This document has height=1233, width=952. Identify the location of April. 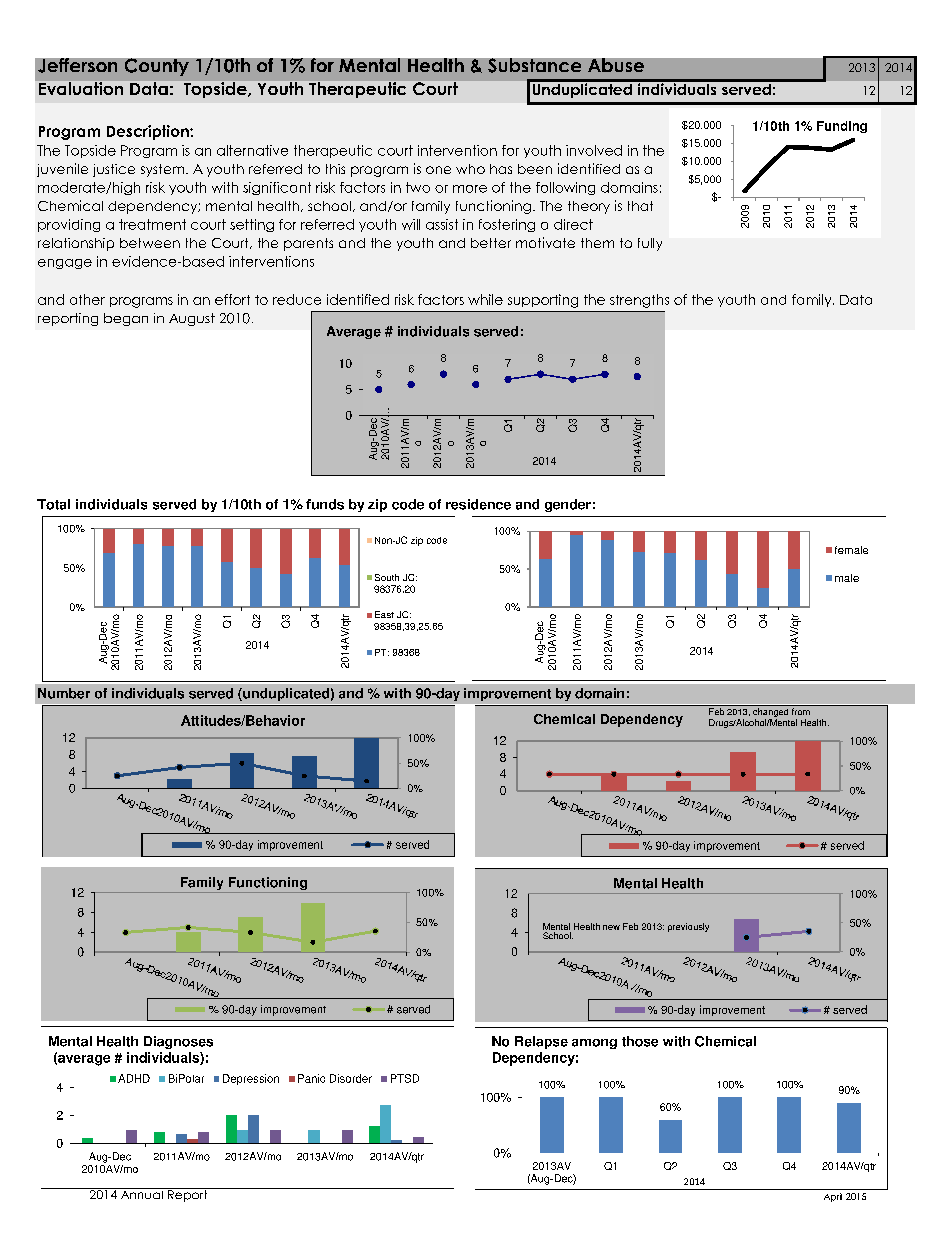
(833, 1197).
